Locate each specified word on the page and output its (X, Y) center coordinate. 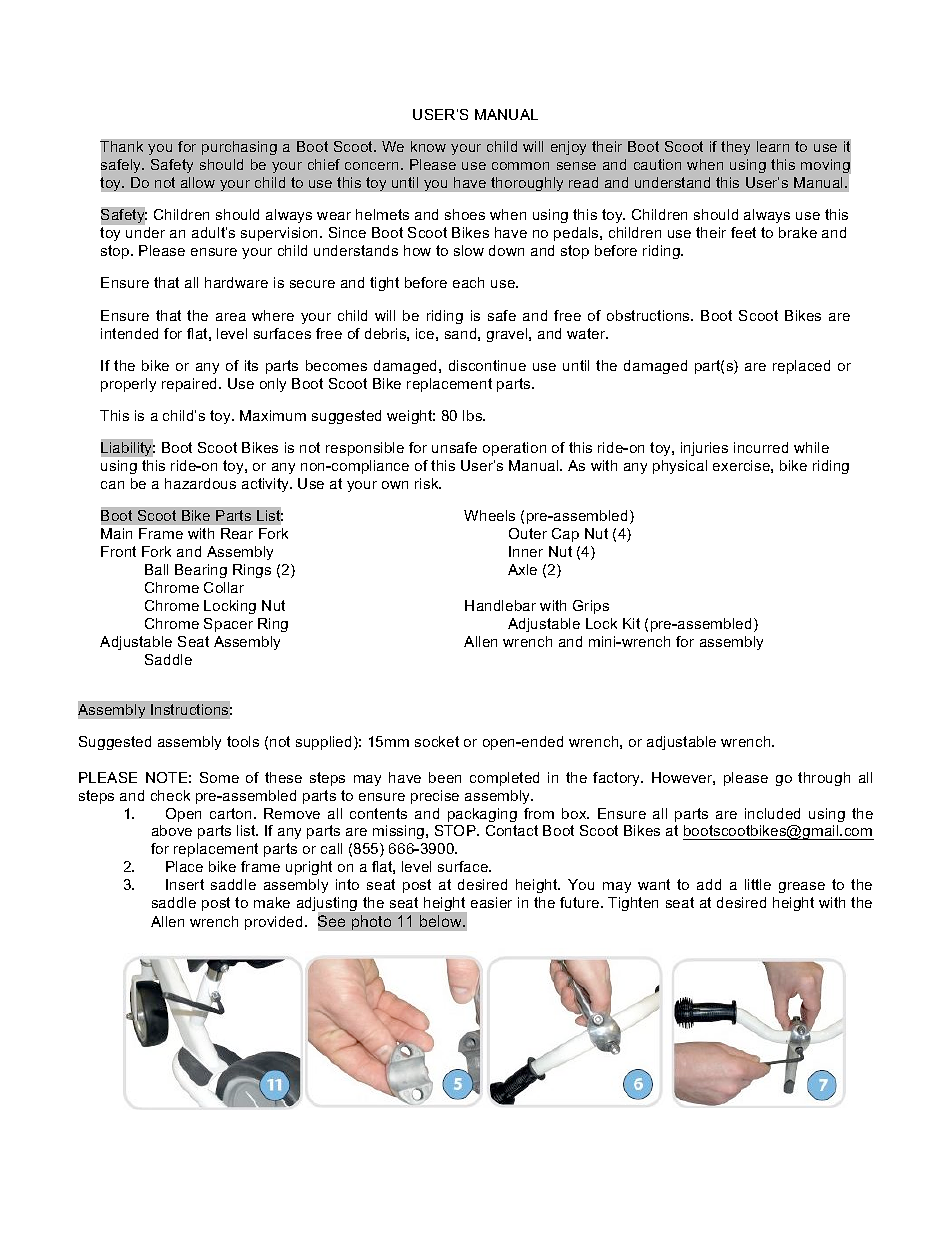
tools (243, 741)
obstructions (649, 315)
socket (437, 741)
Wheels (489, 515)
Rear (237, 533)
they (735, 148)
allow (198, 182)
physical (680, 467)
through (824, 779)
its (251, 365)
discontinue (487, 365)
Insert (185, 884)
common (520, 166)
